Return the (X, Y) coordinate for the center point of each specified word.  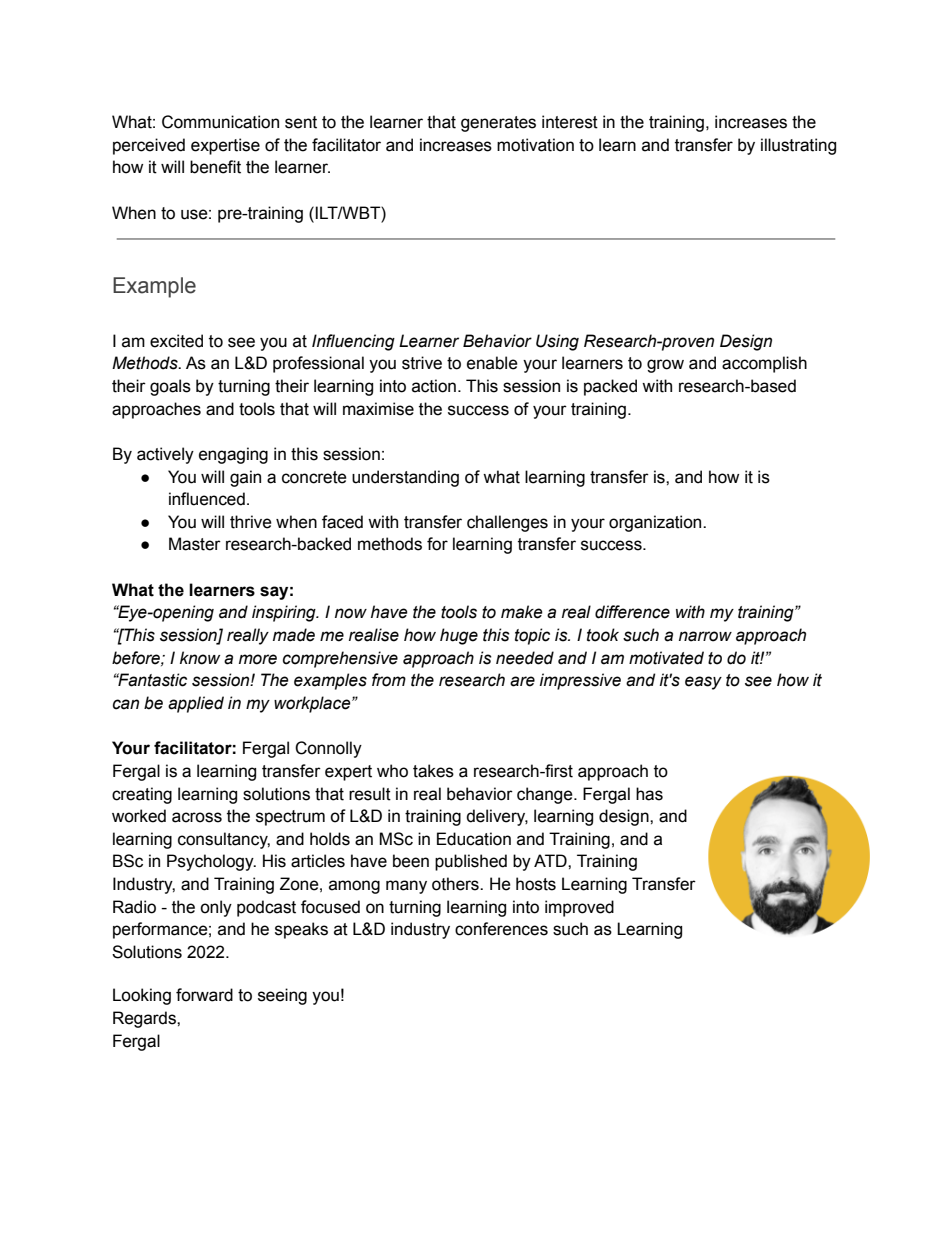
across (197, 817)
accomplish (764, 364)
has (649, 794)
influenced (207, 499)
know (200, 658)
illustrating (798, 146)
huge (459, 636)
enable (492, 363)
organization (656, 523)
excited (176, 341)
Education (474, 839)
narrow (705, 636)
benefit (215, 167)
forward (204, 995)
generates (498, 124)
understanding (405, 478)
